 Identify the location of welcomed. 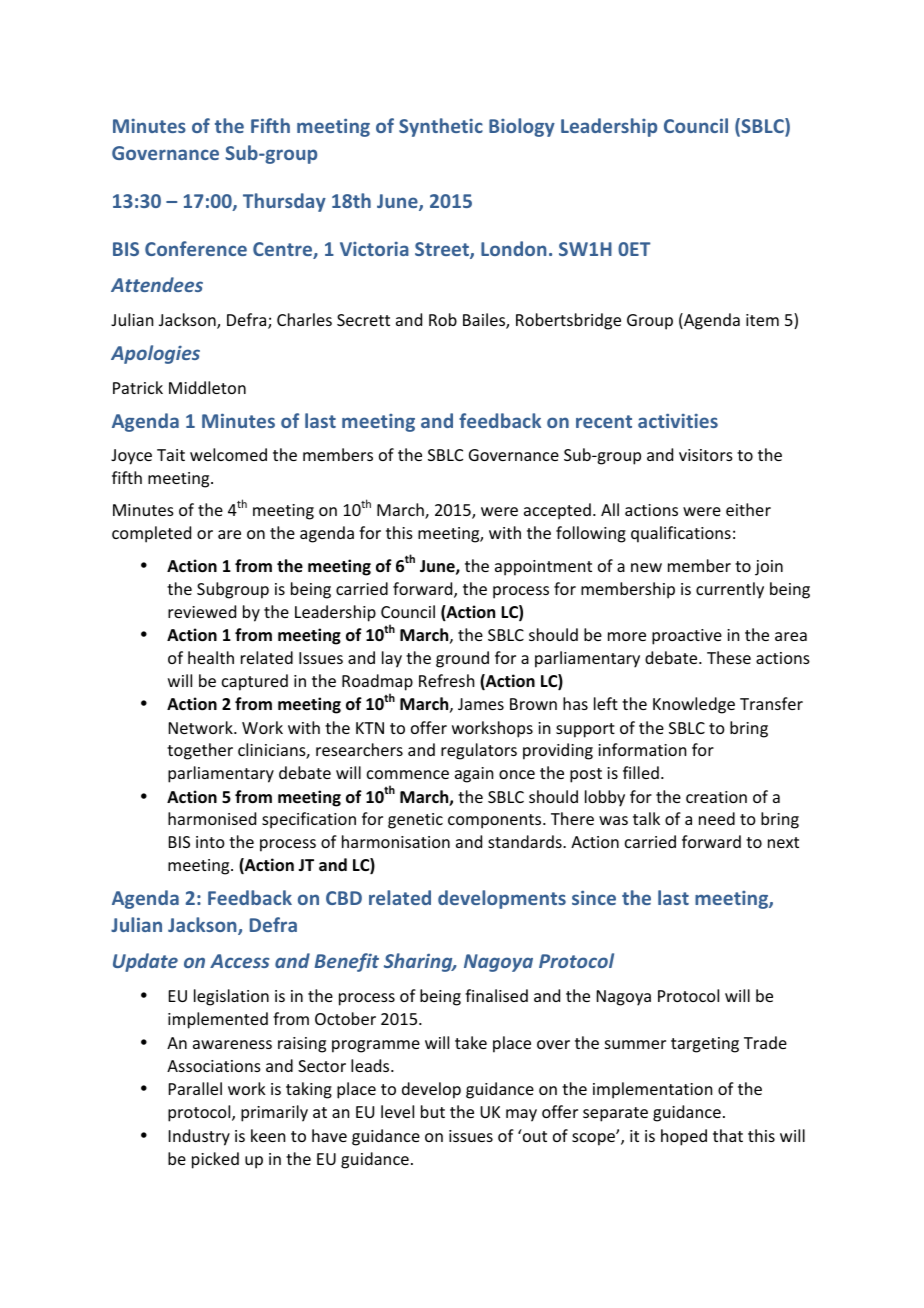
(228, 454).
